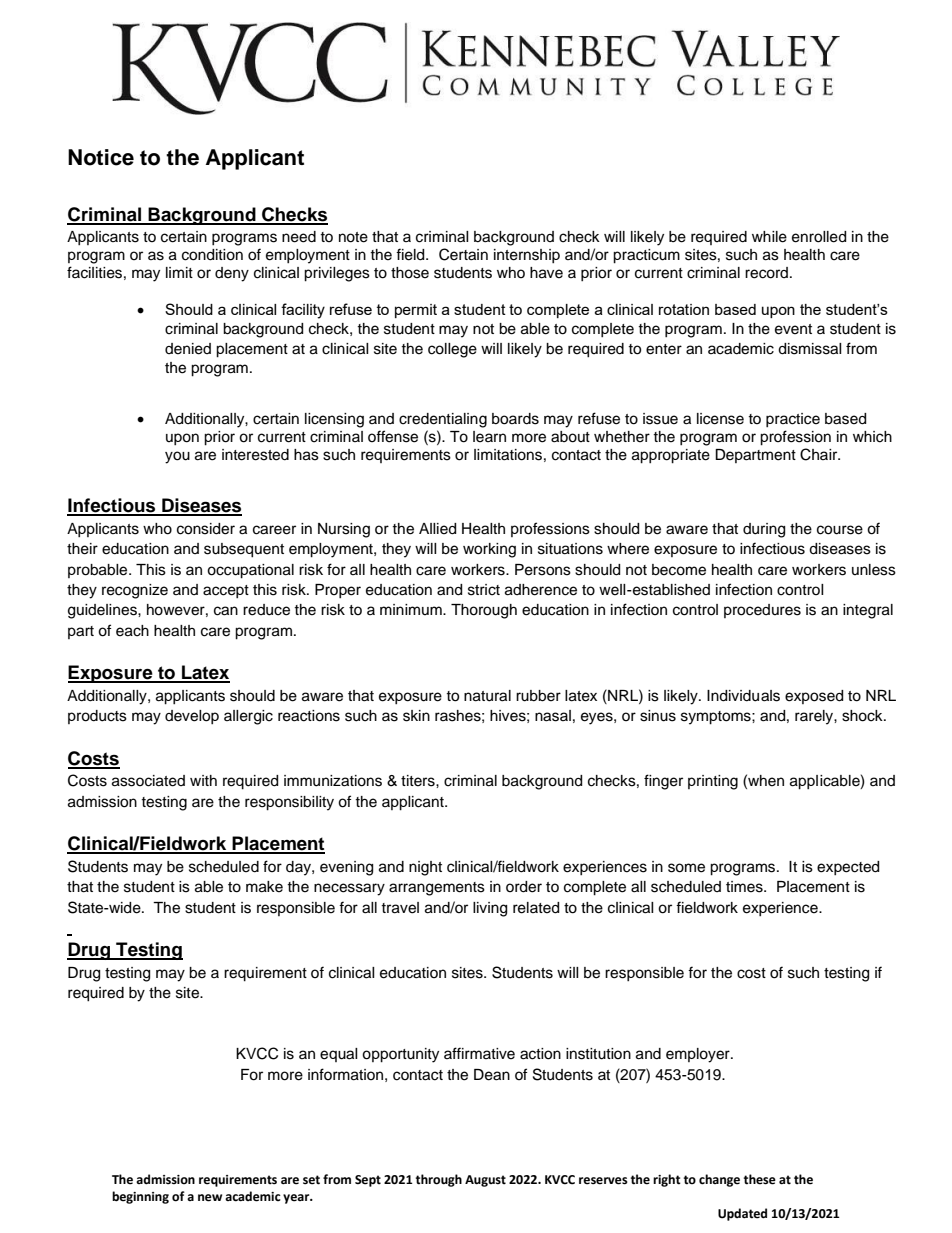 This page has width=952, height=1233. Describe the element at coordinates (769, 237) in the page. I see `while` at that location.
